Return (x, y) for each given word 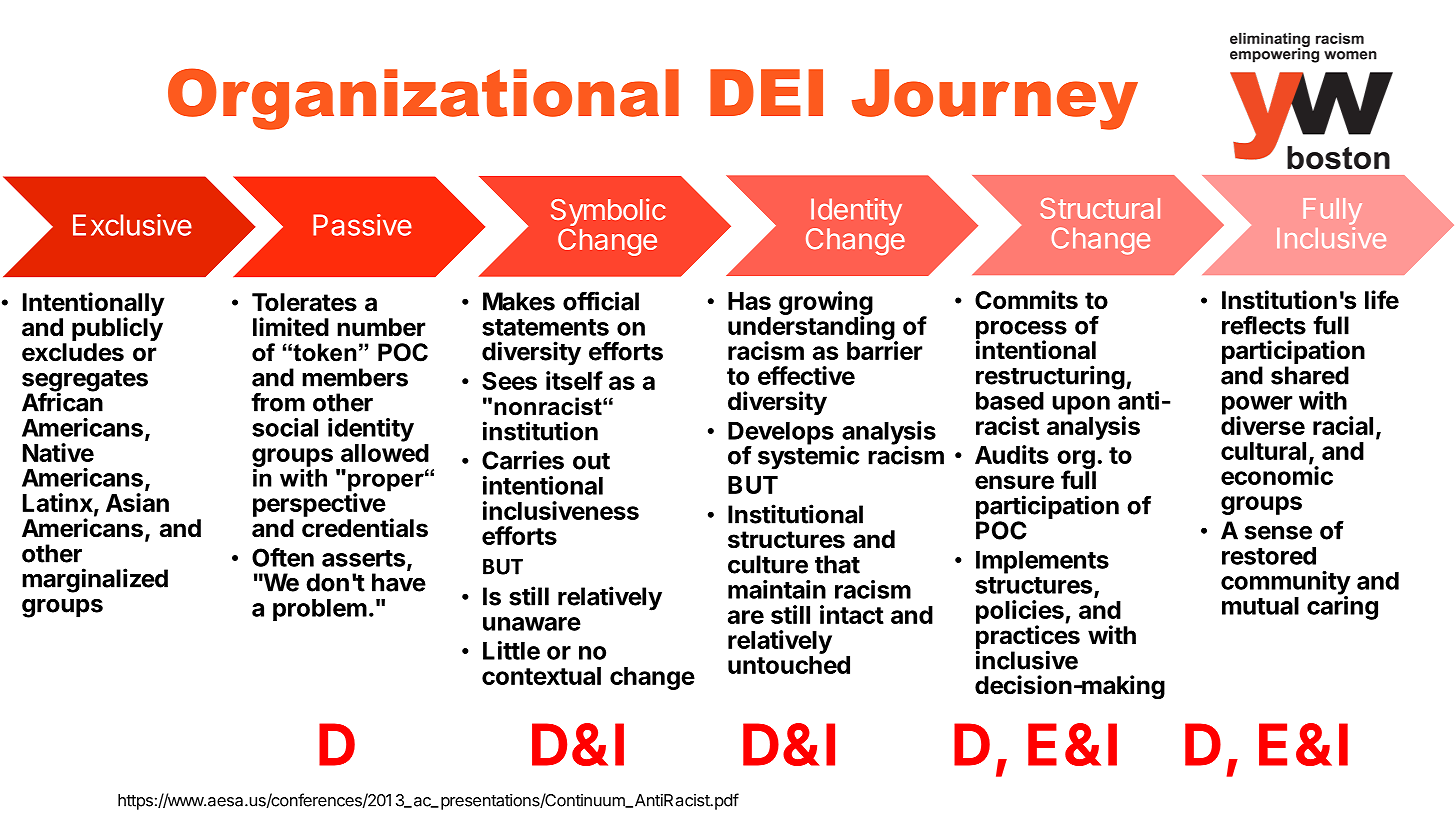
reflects (1264, 325)
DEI (766, 92)
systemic (808, 457)
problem (320, 610)
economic (1277, 475)
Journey (995, 99)
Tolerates (304, 302)
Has (749, 301)
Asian (137, 502)
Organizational (423, 99)
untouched (789, 665)
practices (1028, 638)
